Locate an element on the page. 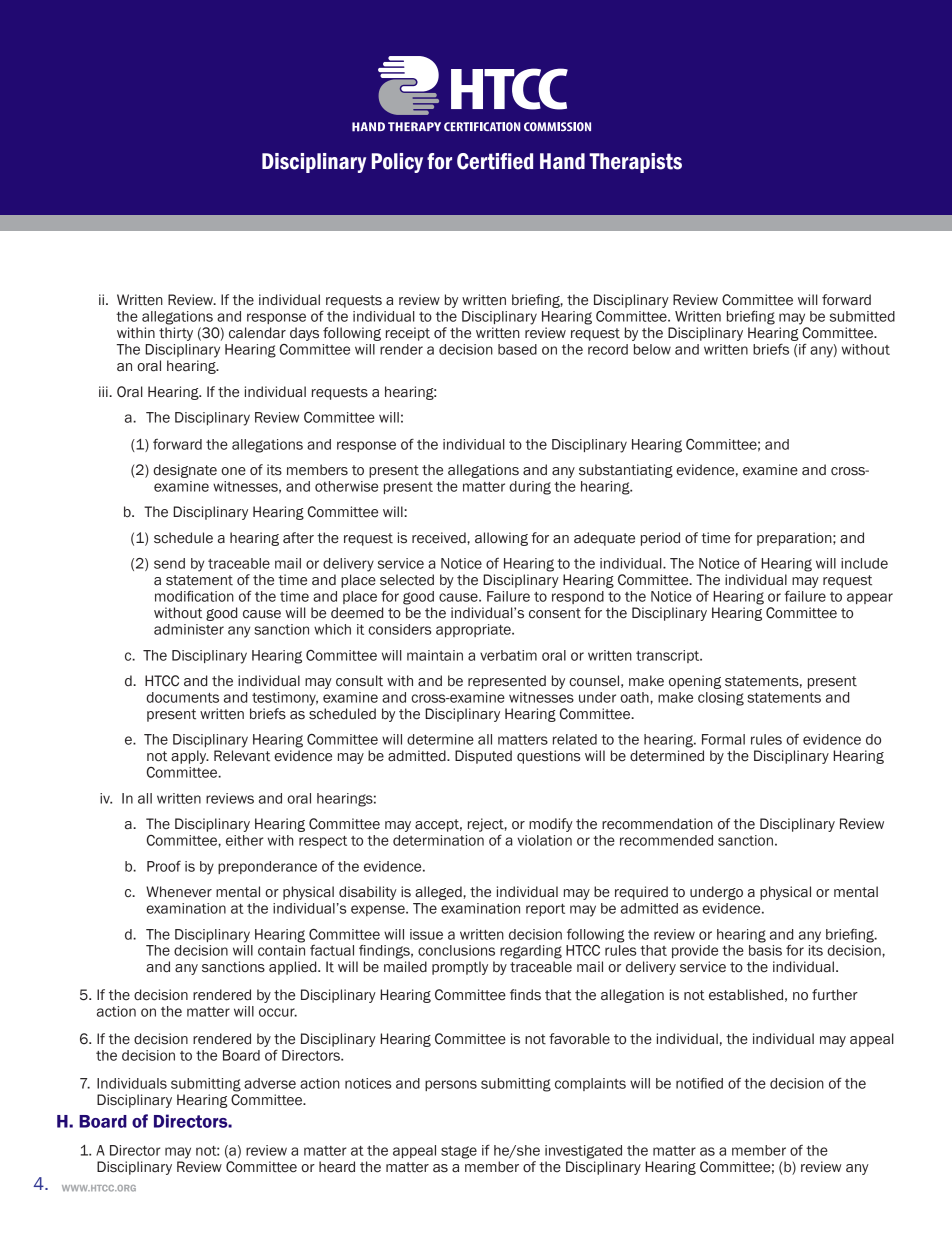  adverse is located at coordinates (270, 1083).
